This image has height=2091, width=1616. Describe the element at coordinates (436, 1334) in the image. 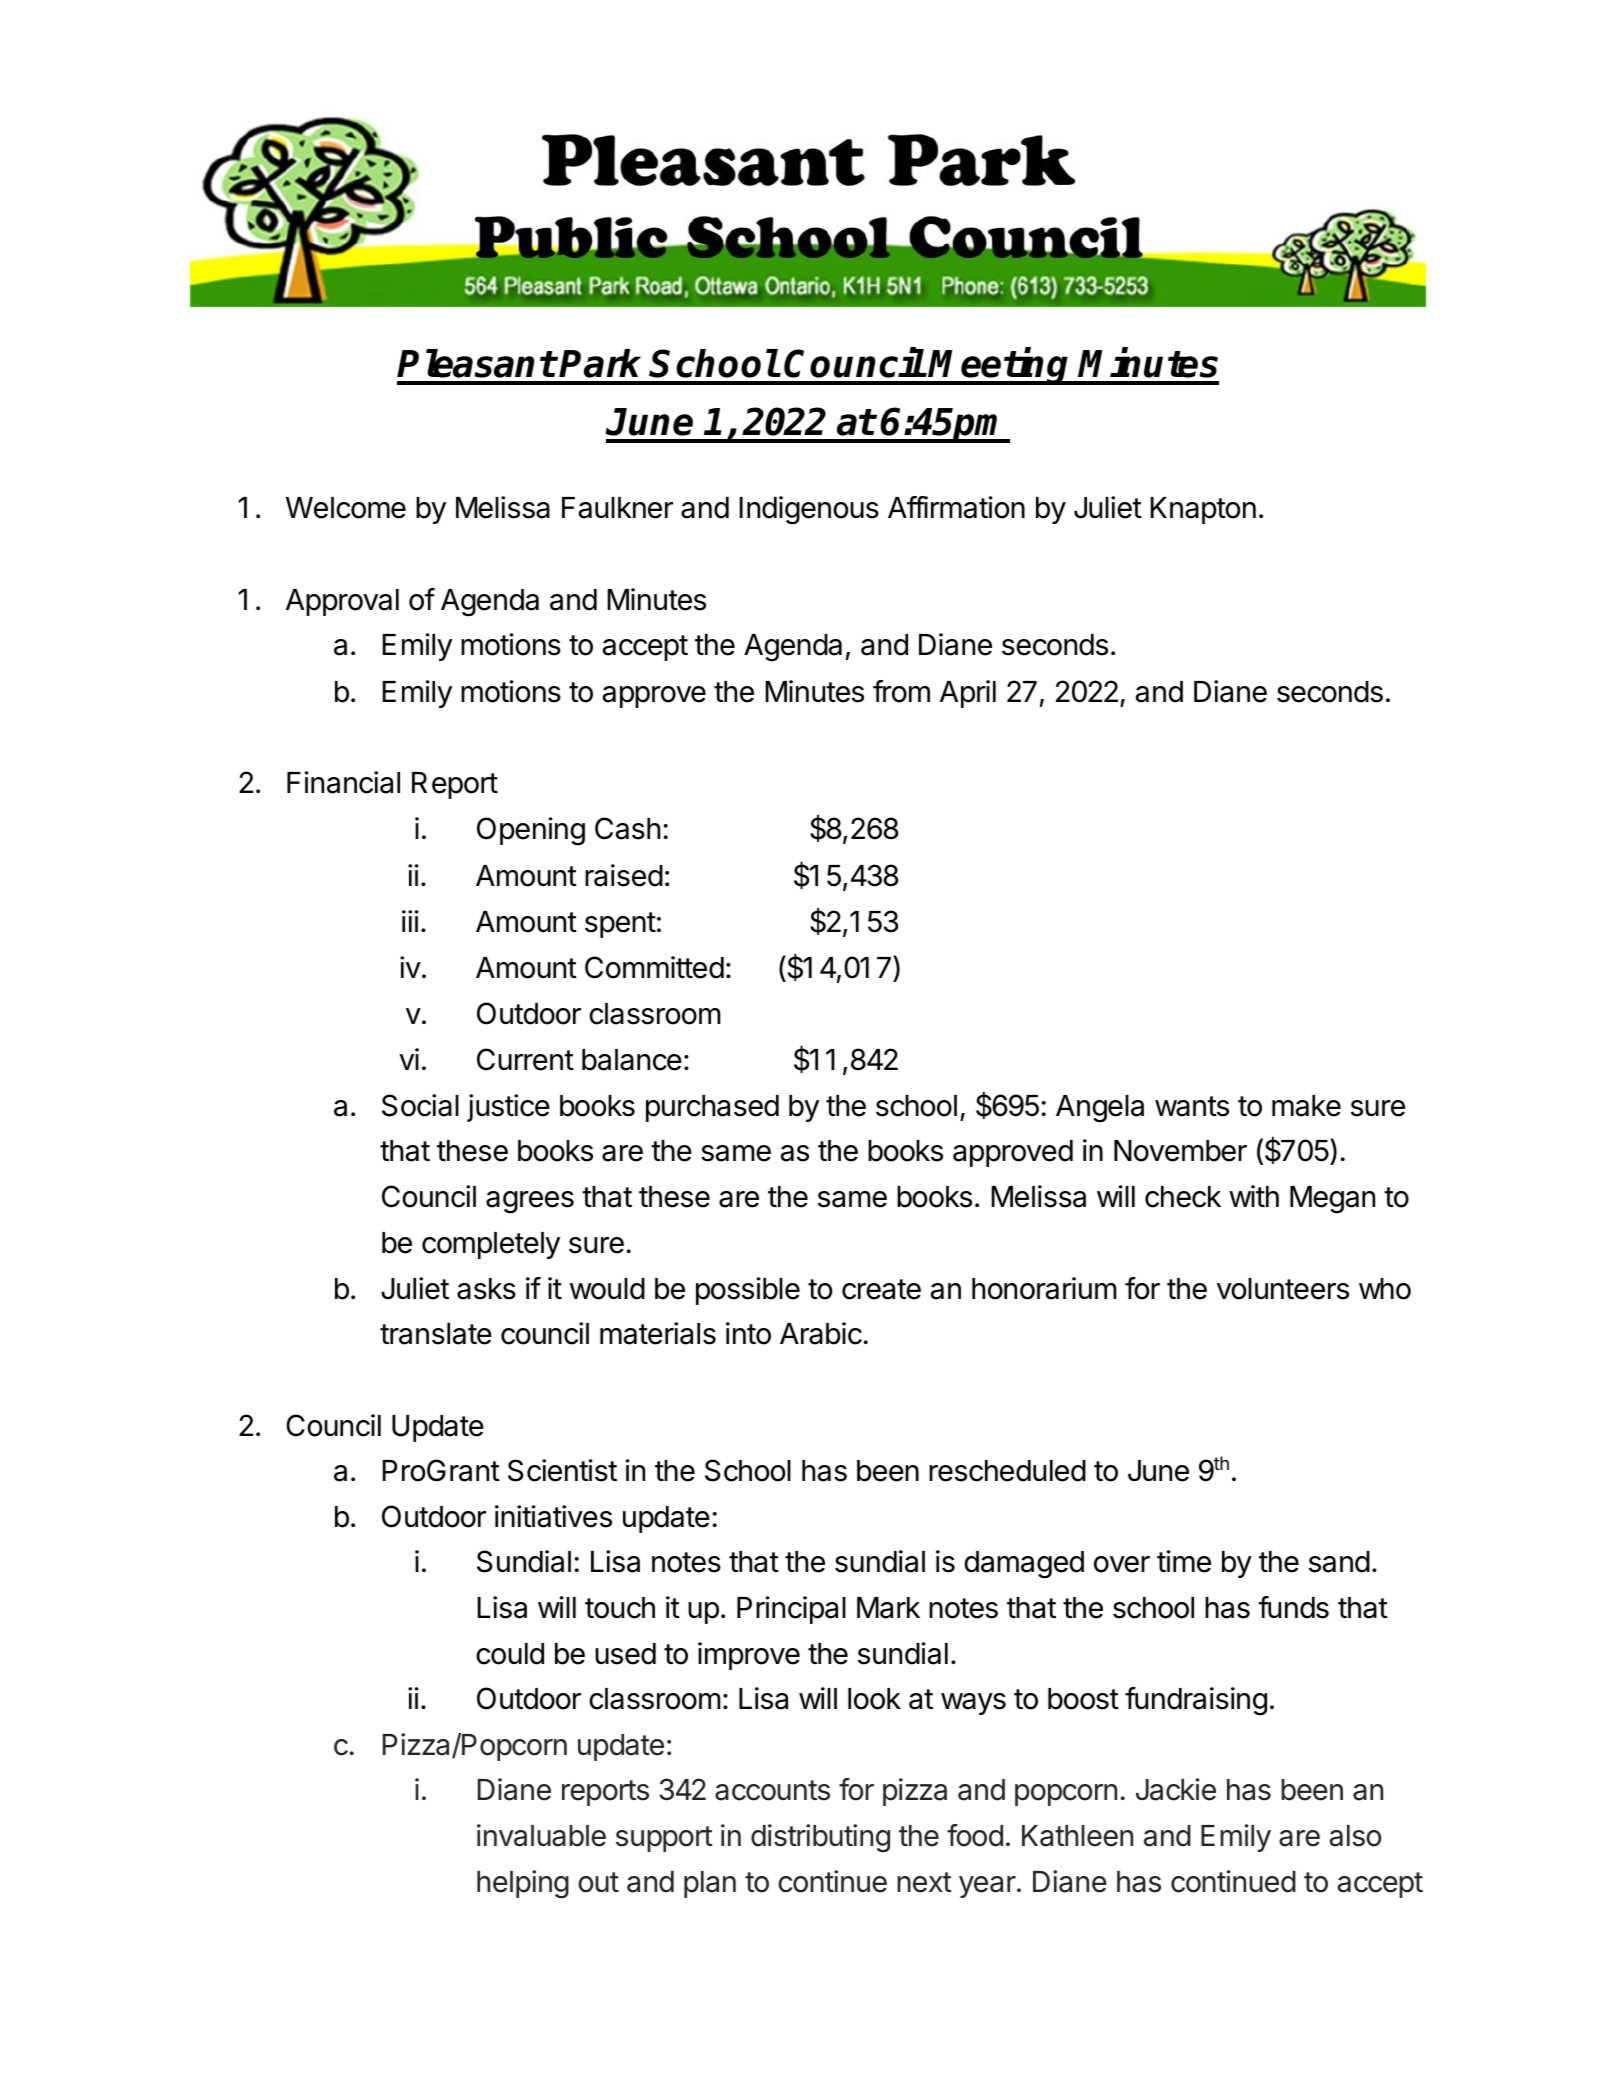

I see `translate` at that location.
